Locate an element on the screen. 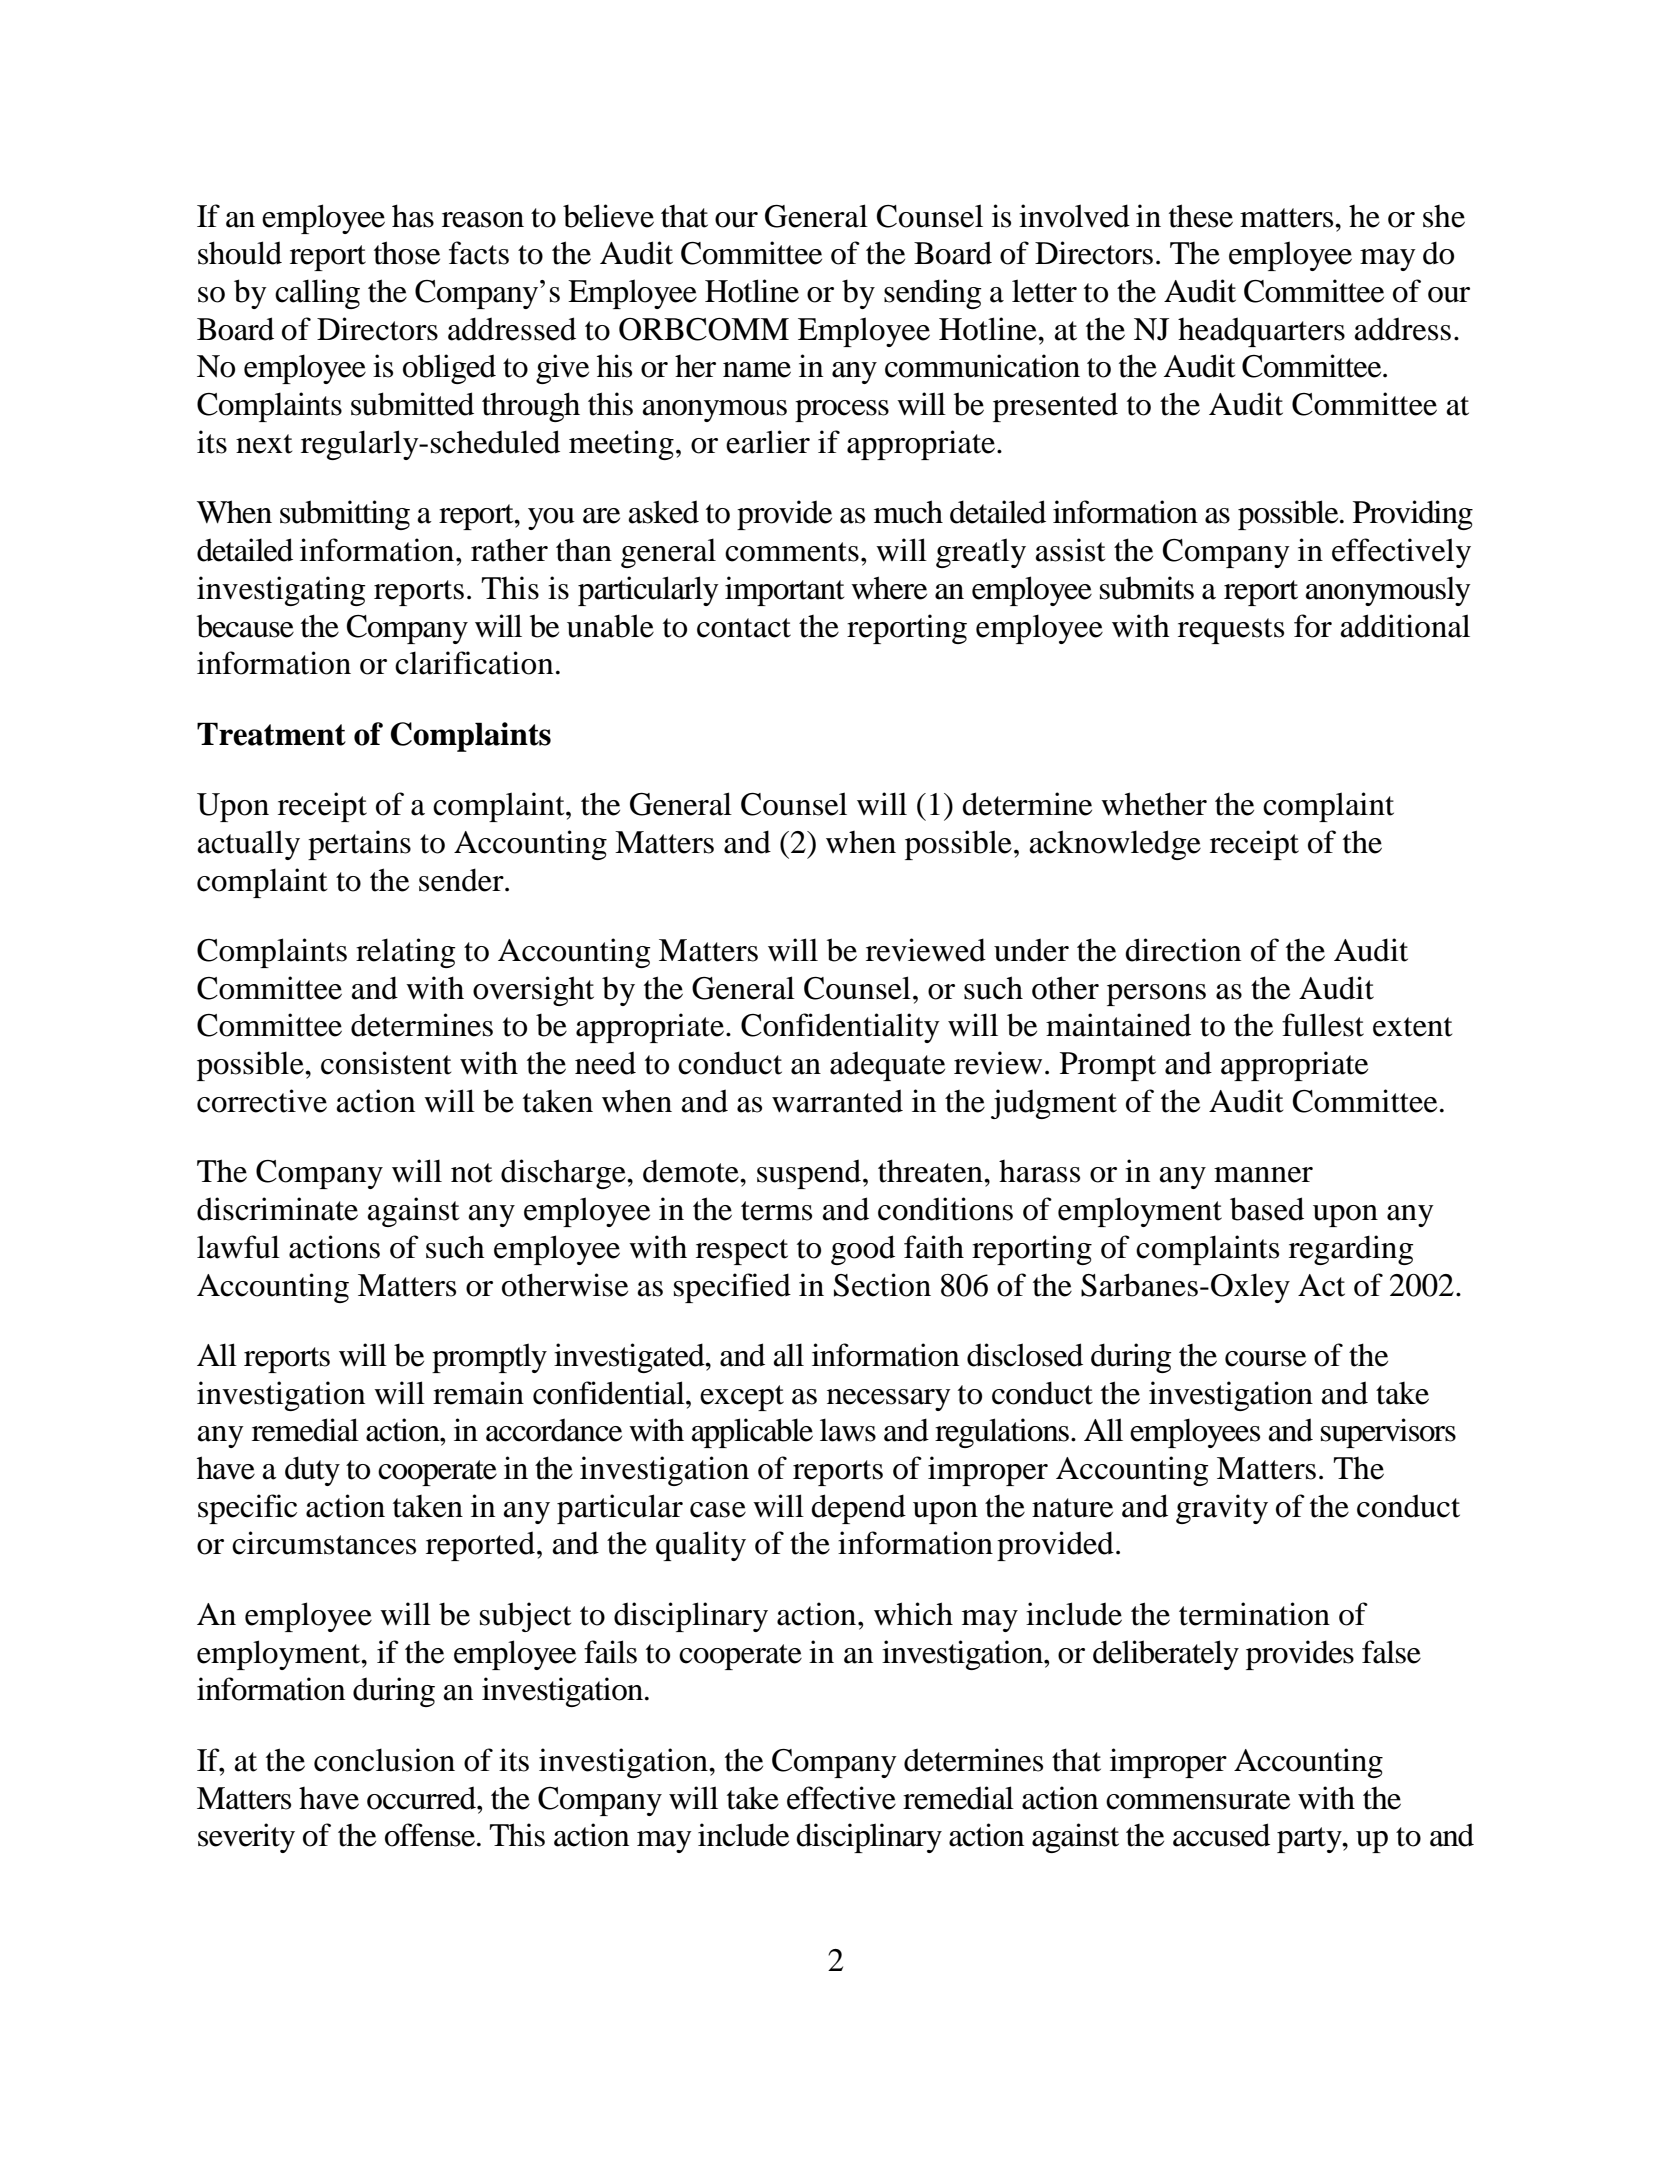  fullest is located at coordinates (1323, 1025).
